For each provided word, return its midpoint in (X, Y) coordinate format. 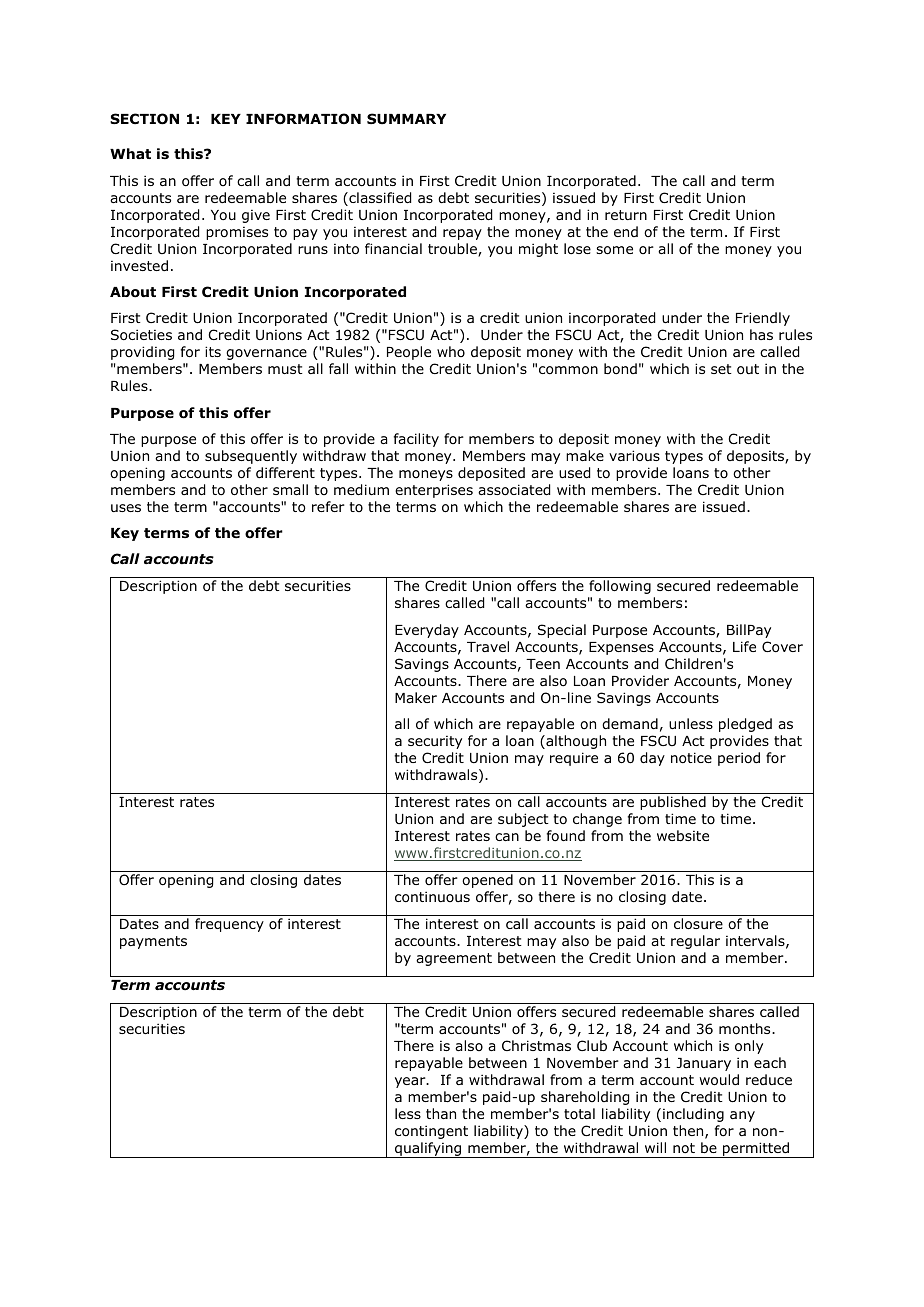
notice (691, 758)
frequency (229, 925)
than (441, 1113)
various (634, 456)
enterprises (434, 491)
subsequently (251, 457)
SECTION (144, 119)
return (626, 215)
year (411, 1082)
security (435, 742)
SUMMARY (406, 119)
